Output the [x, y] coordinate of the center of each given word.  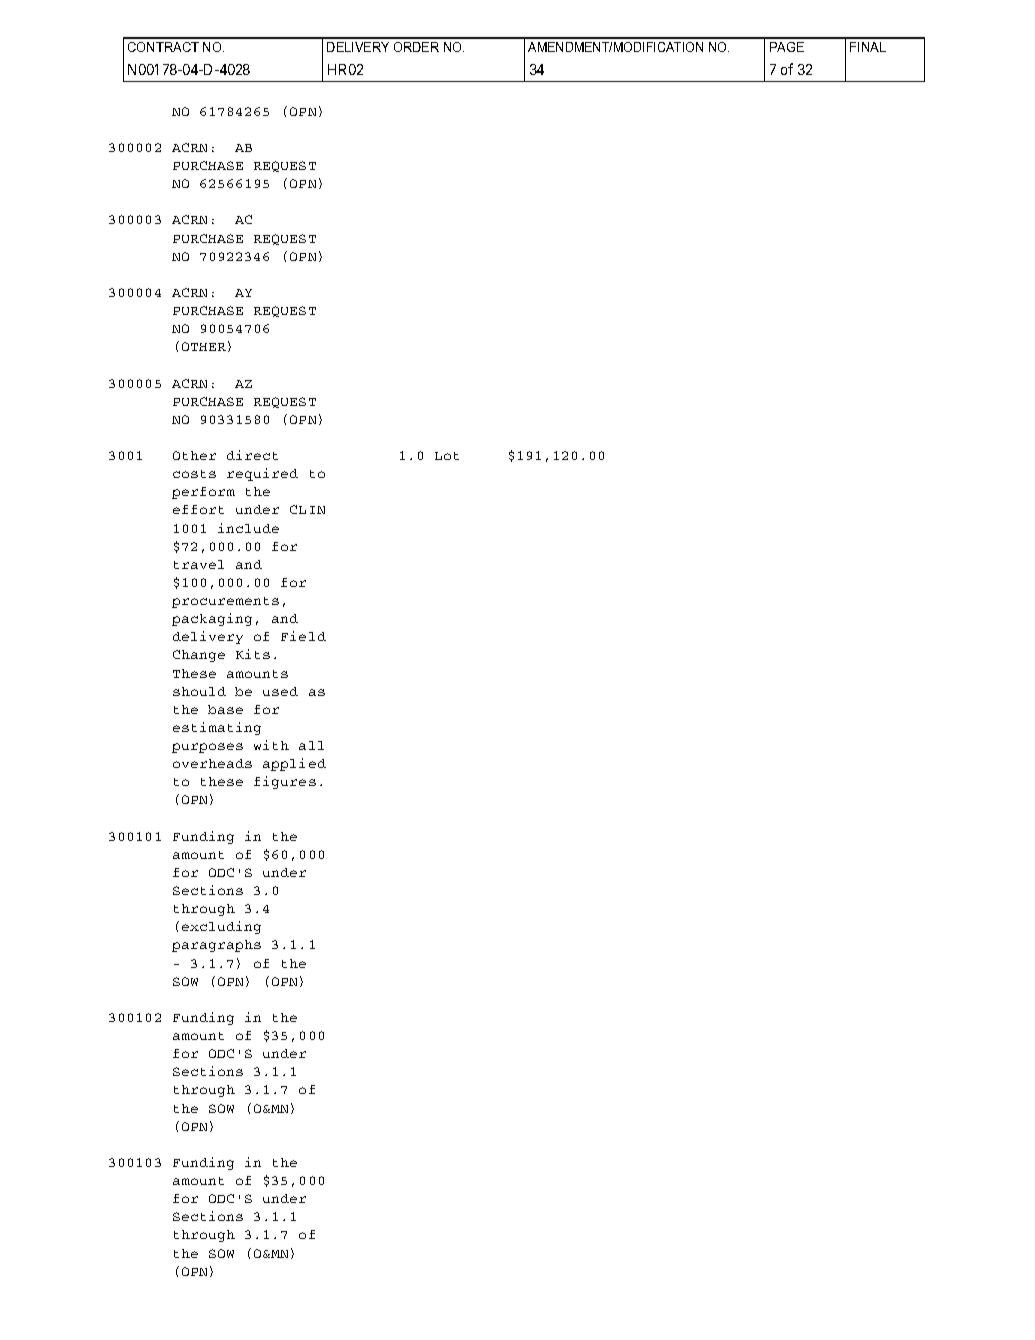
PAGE [787, 47]
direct [252, 455]
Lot [447, 456]
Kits [253, 654]
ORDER [416, 47]
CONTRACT [163, 47]
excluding [221, 927]
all [311, 745]
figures [285, 782]
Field [303, 636]
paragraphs [216, 946]
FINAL [868, 47]
